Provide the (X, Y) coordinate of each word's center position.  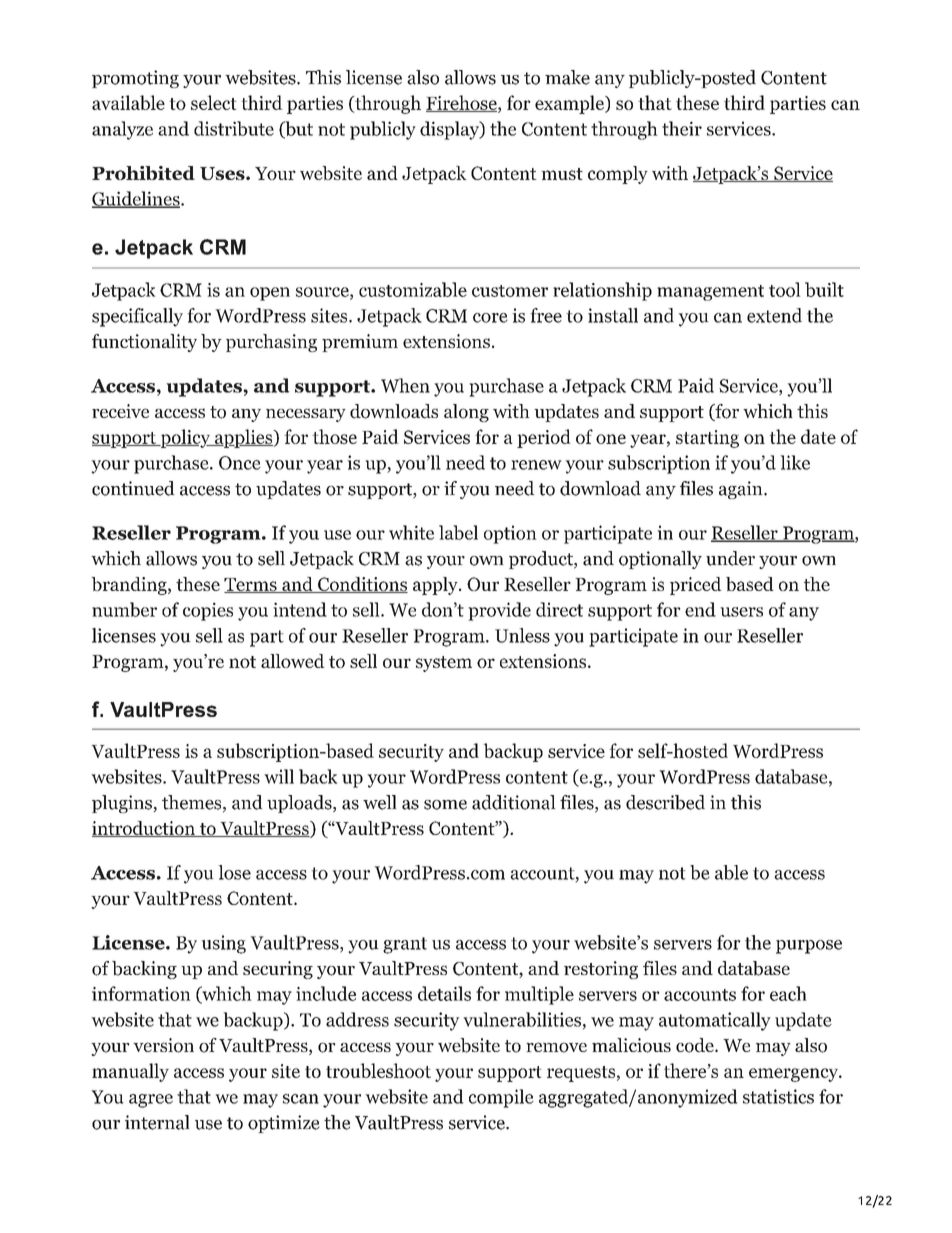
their (682, 128)
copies (208, 611)
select (214, 102)
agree (151, 1101)
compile (501, 1098)
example (570, 104)
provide (499, 611)
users (741, 612)
